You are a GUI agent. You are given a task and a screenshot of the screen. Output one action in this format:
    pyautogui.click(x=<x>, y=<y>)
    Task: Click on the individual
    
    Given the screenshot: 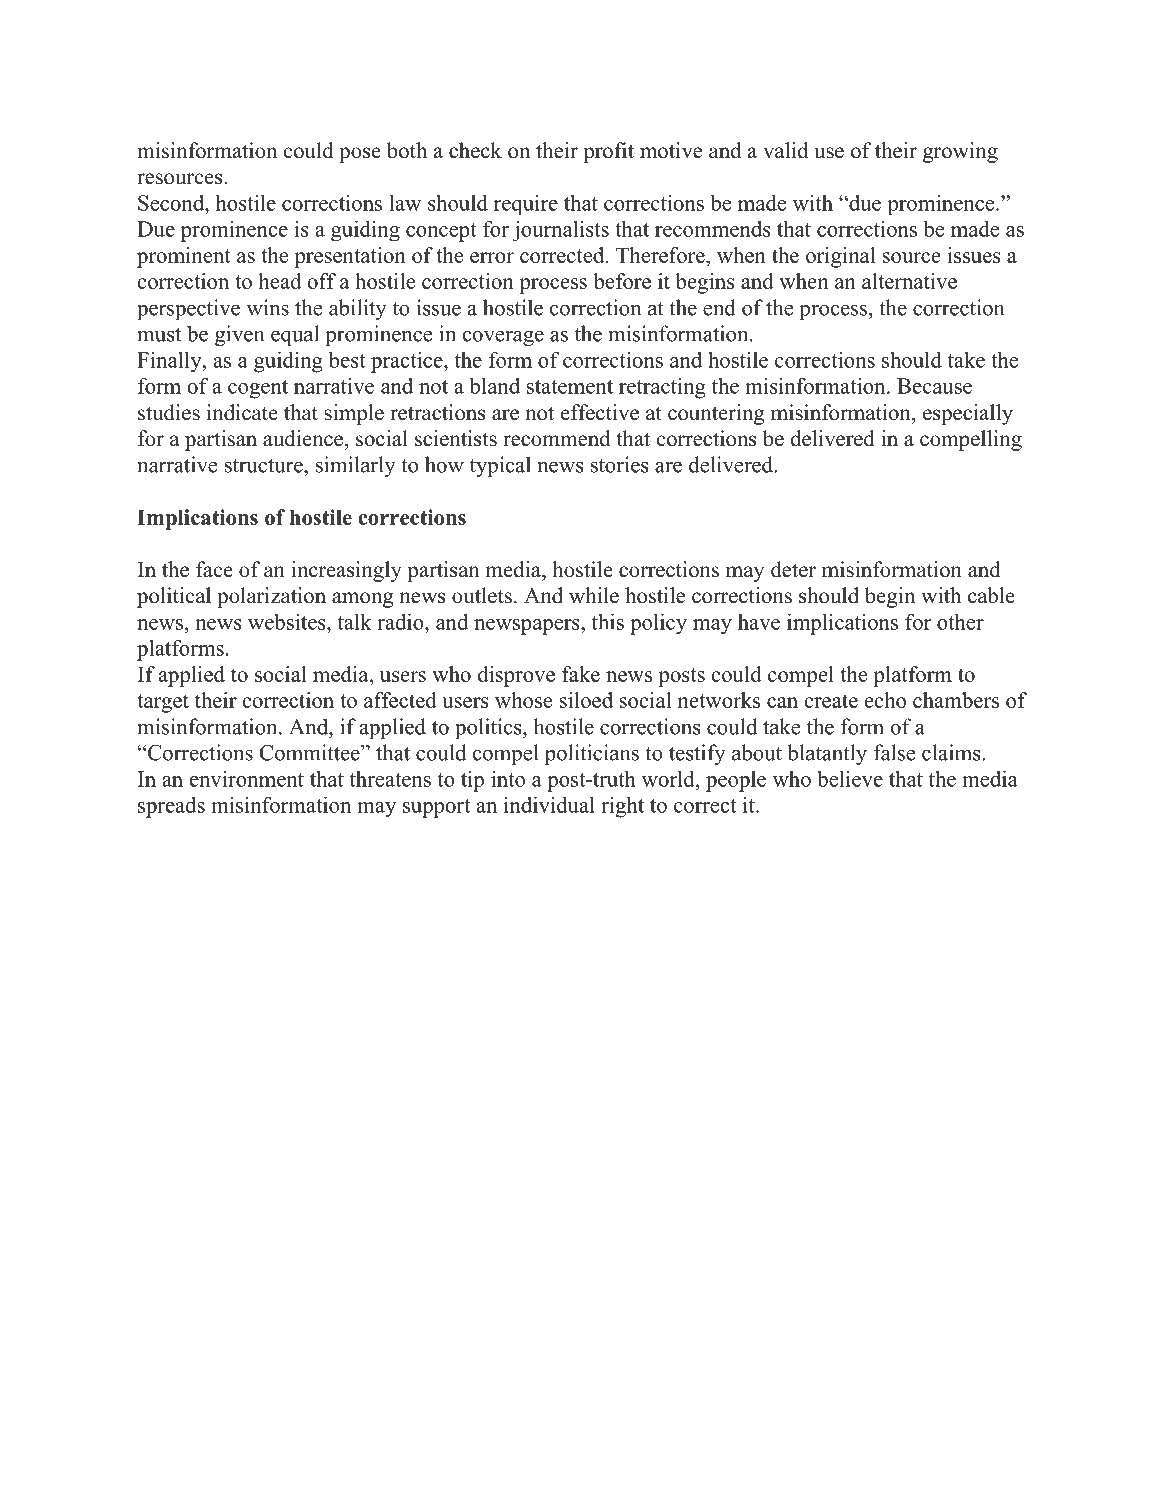 What is the action you would take?
    pyautogui.click(x=549, y=804)
